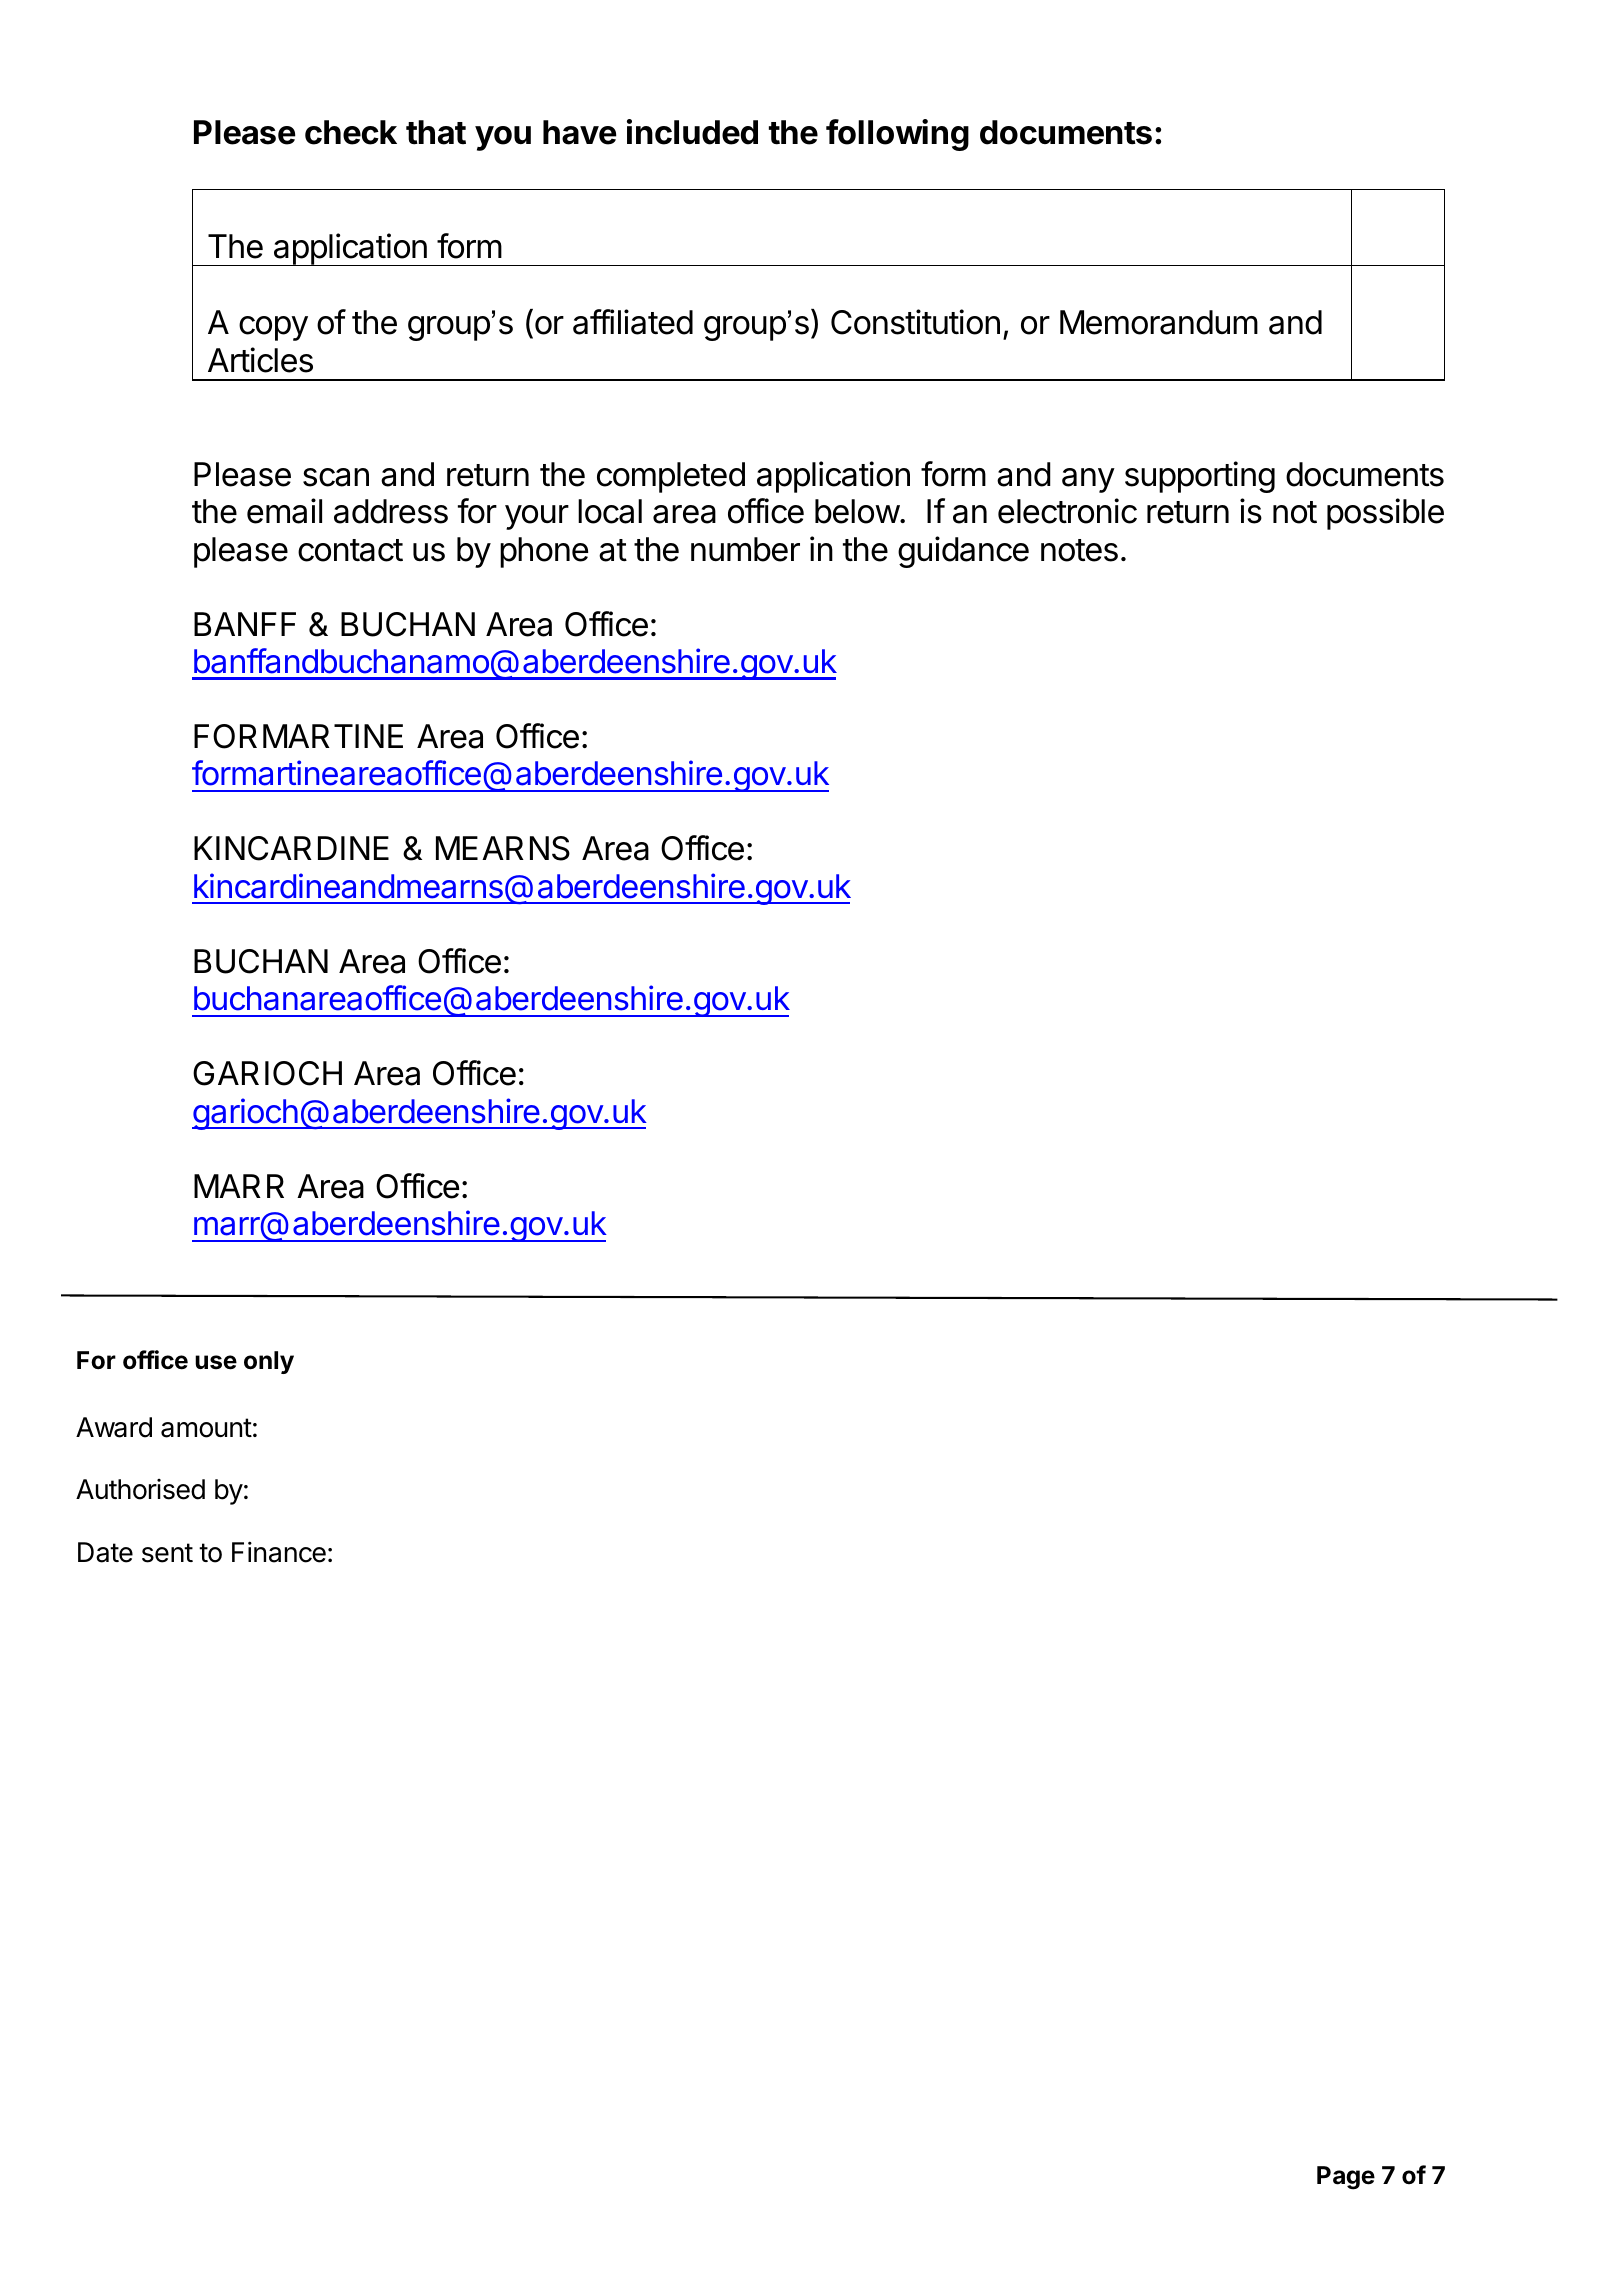 Image resolution: width=1618 pixels, height=2288 pixels. What do you see at coordinates (216, 1362) in the screenshot?
I see `use` at bounding box center [216, 1362].
